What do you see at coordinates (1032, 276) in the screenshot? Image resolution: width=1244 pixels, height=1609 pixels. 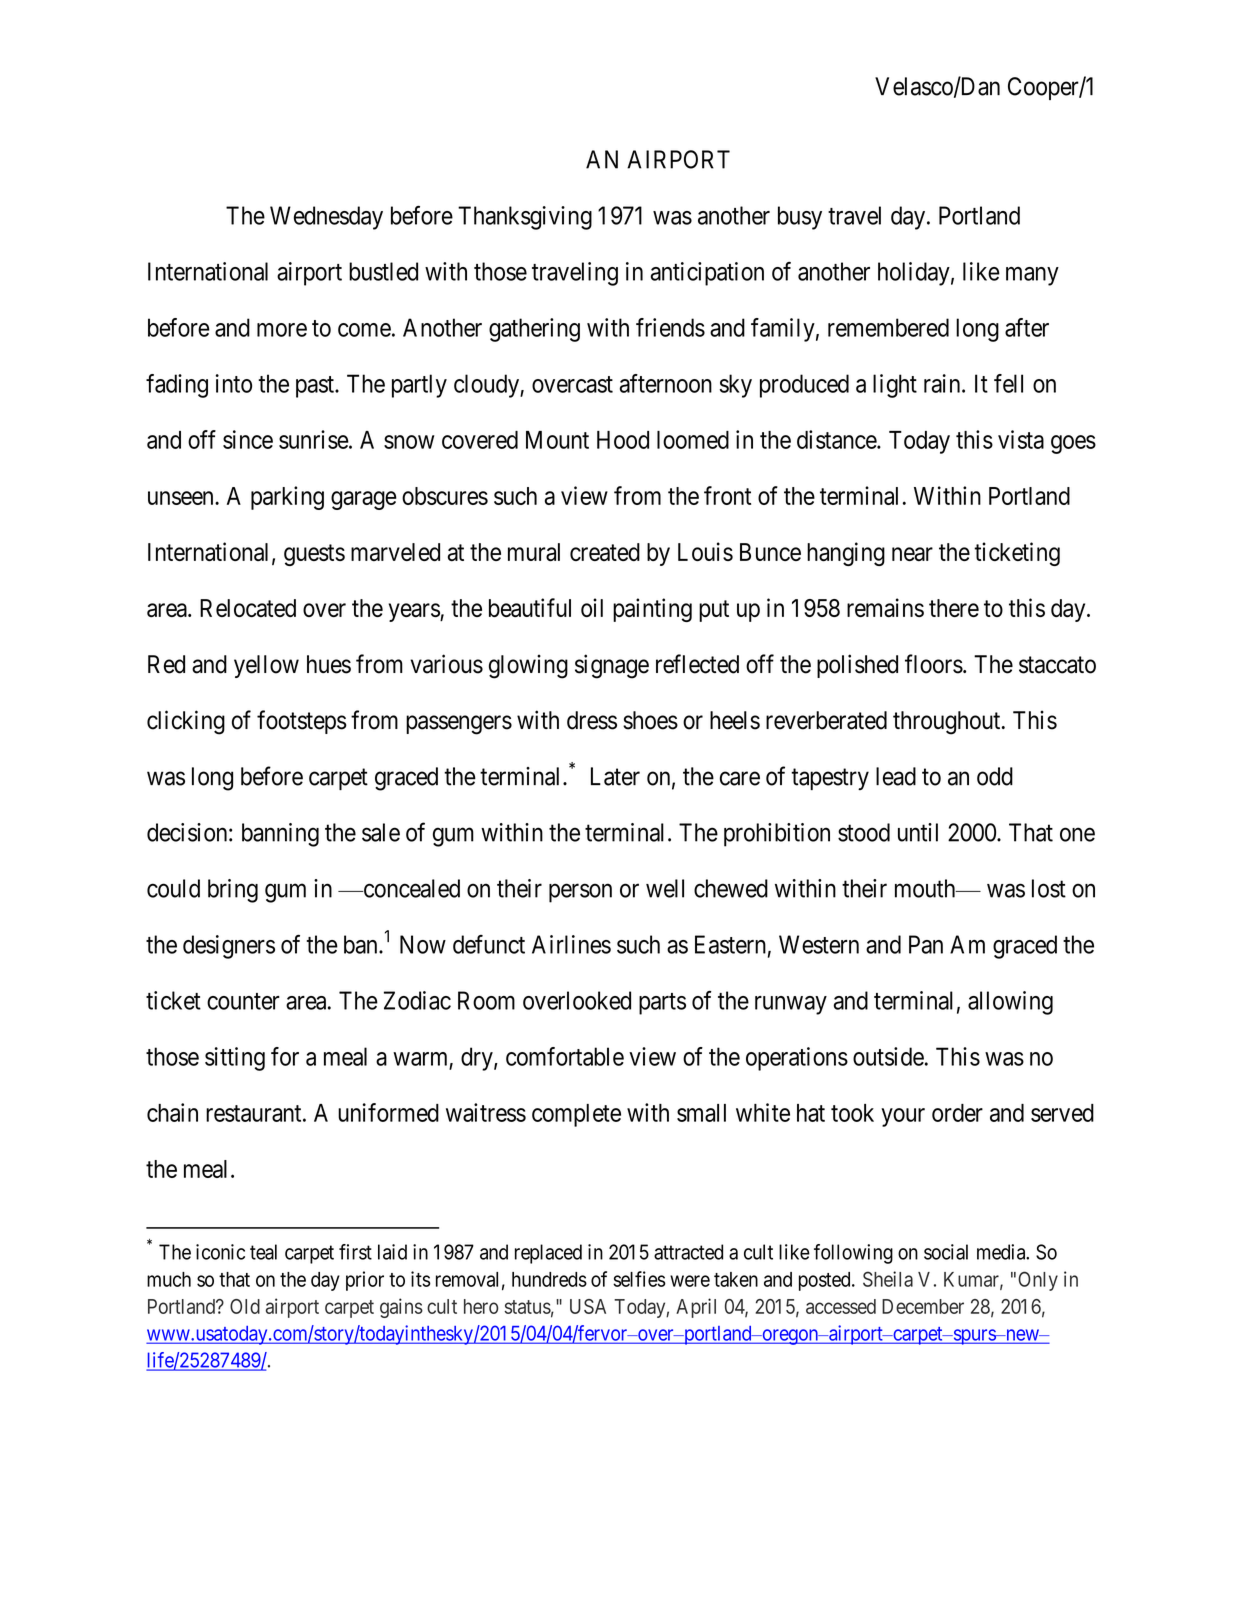 I see `many` at bounding box center [1032, 276].
